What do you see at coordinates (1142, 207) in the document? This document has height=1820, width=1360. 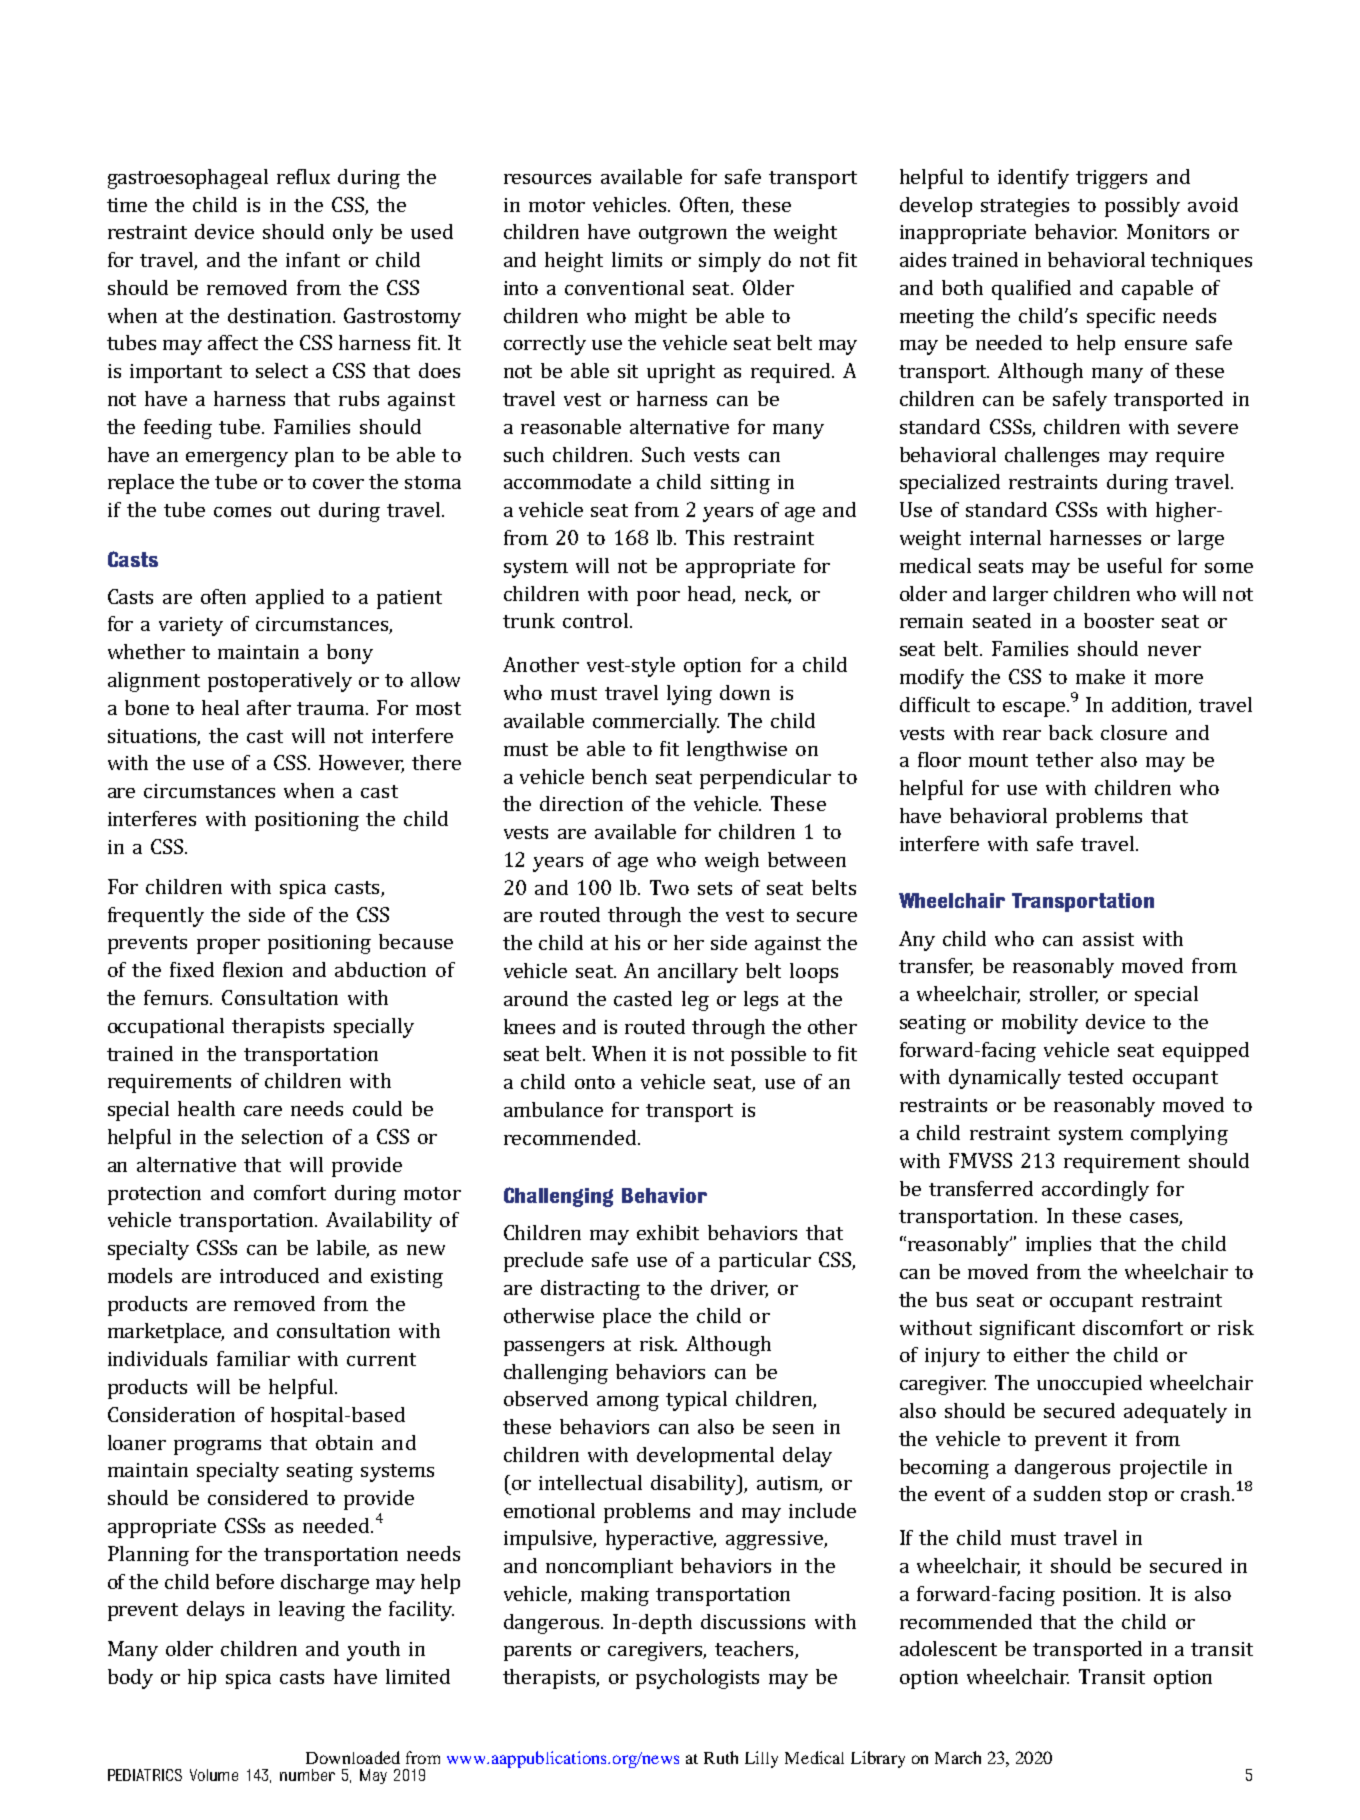 I see `possibly` at bounding box center [1142, 207].
